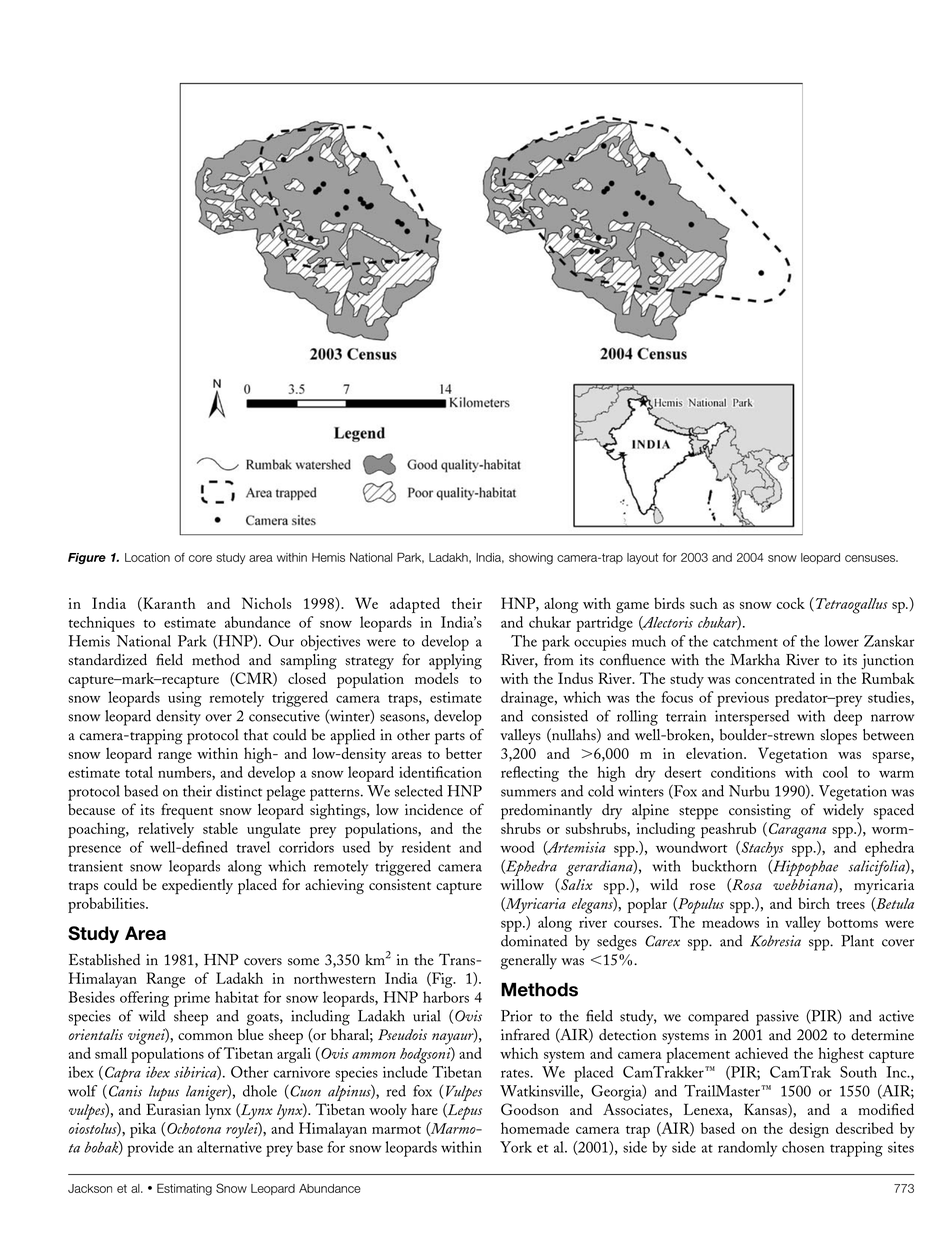  I want to click on travel, so click(253, 847).
